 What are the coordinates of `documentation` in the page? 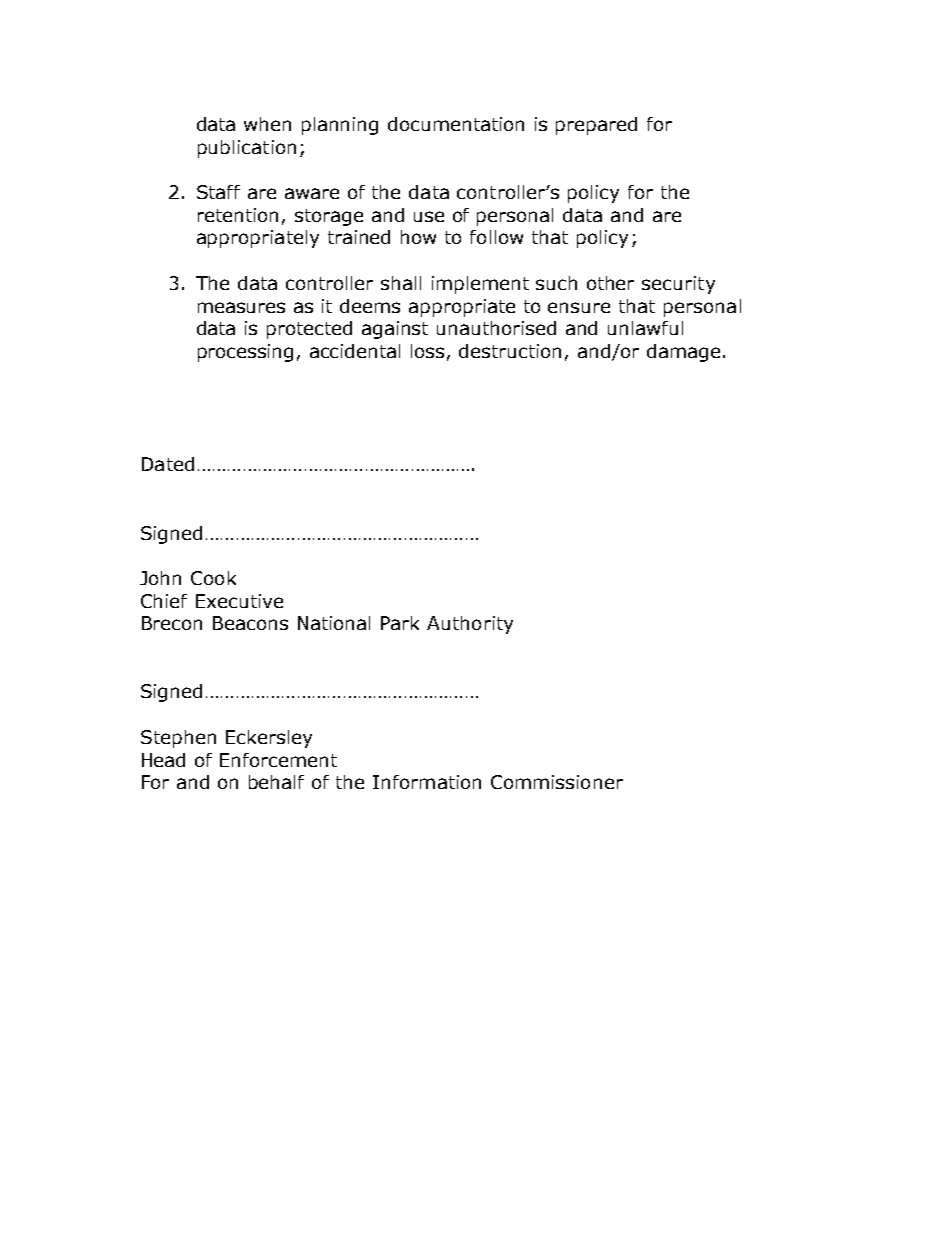 It's located at (456, 124).
